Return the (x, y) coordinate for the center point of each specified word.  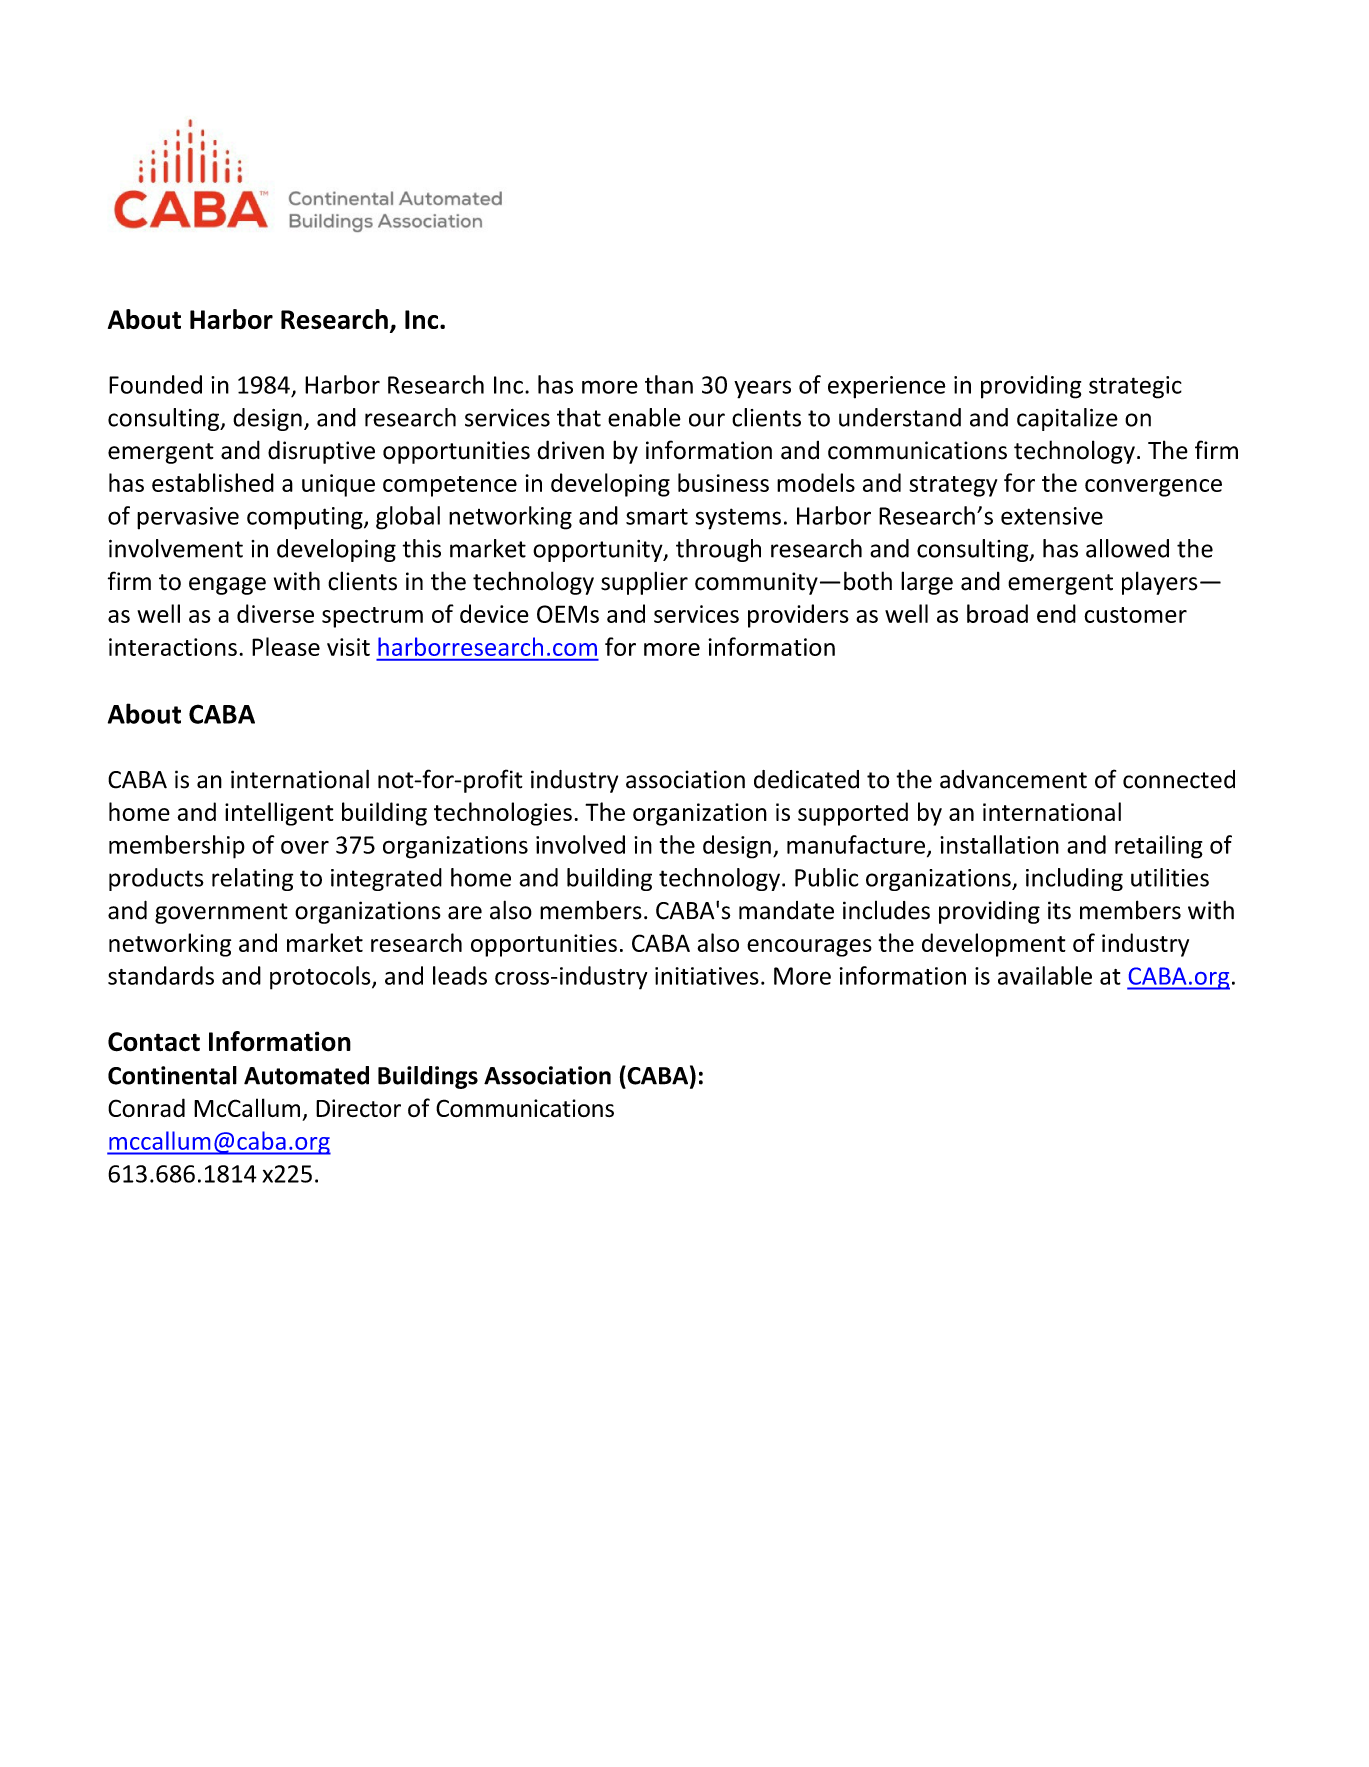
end (1056, 613)
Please (286, 646)
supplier (644, 583)
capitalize (1067, 419)
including (1074, 879)
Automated (306, 1075)
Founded (155, 384)
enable (644, 417)
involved (580, 844)
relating (252, 879)
